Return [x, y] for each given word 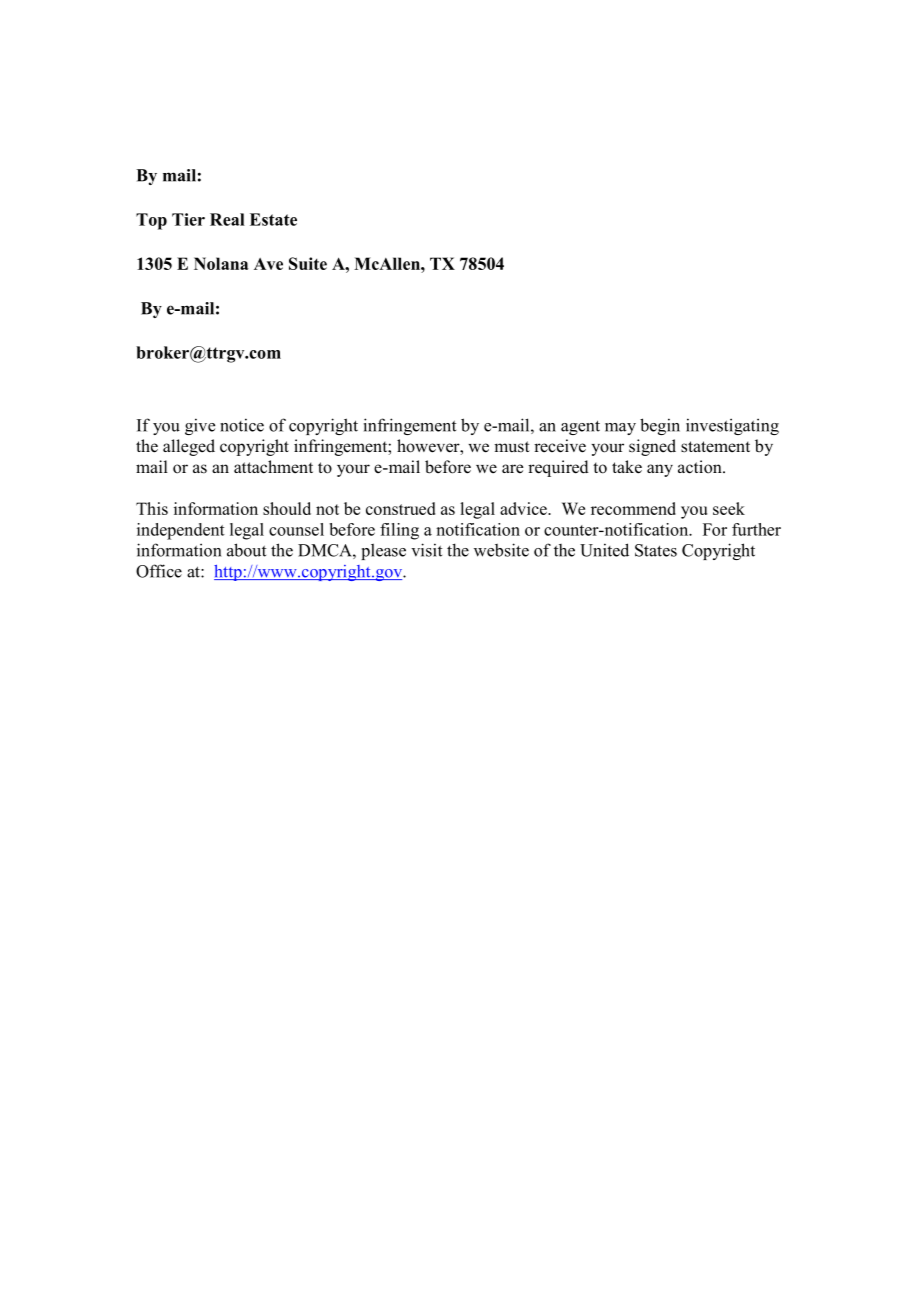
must [512, 447]
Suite [308, 263]
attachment [273, 467]
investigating [732, 426]
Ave [268, 264]
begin [660, 426]
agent [580, 427]
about [246, 550]
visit [426, 550]
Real [227, 219]
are [513, 469]
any [660, 470]
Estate [273, 219]
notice [242, 425]
